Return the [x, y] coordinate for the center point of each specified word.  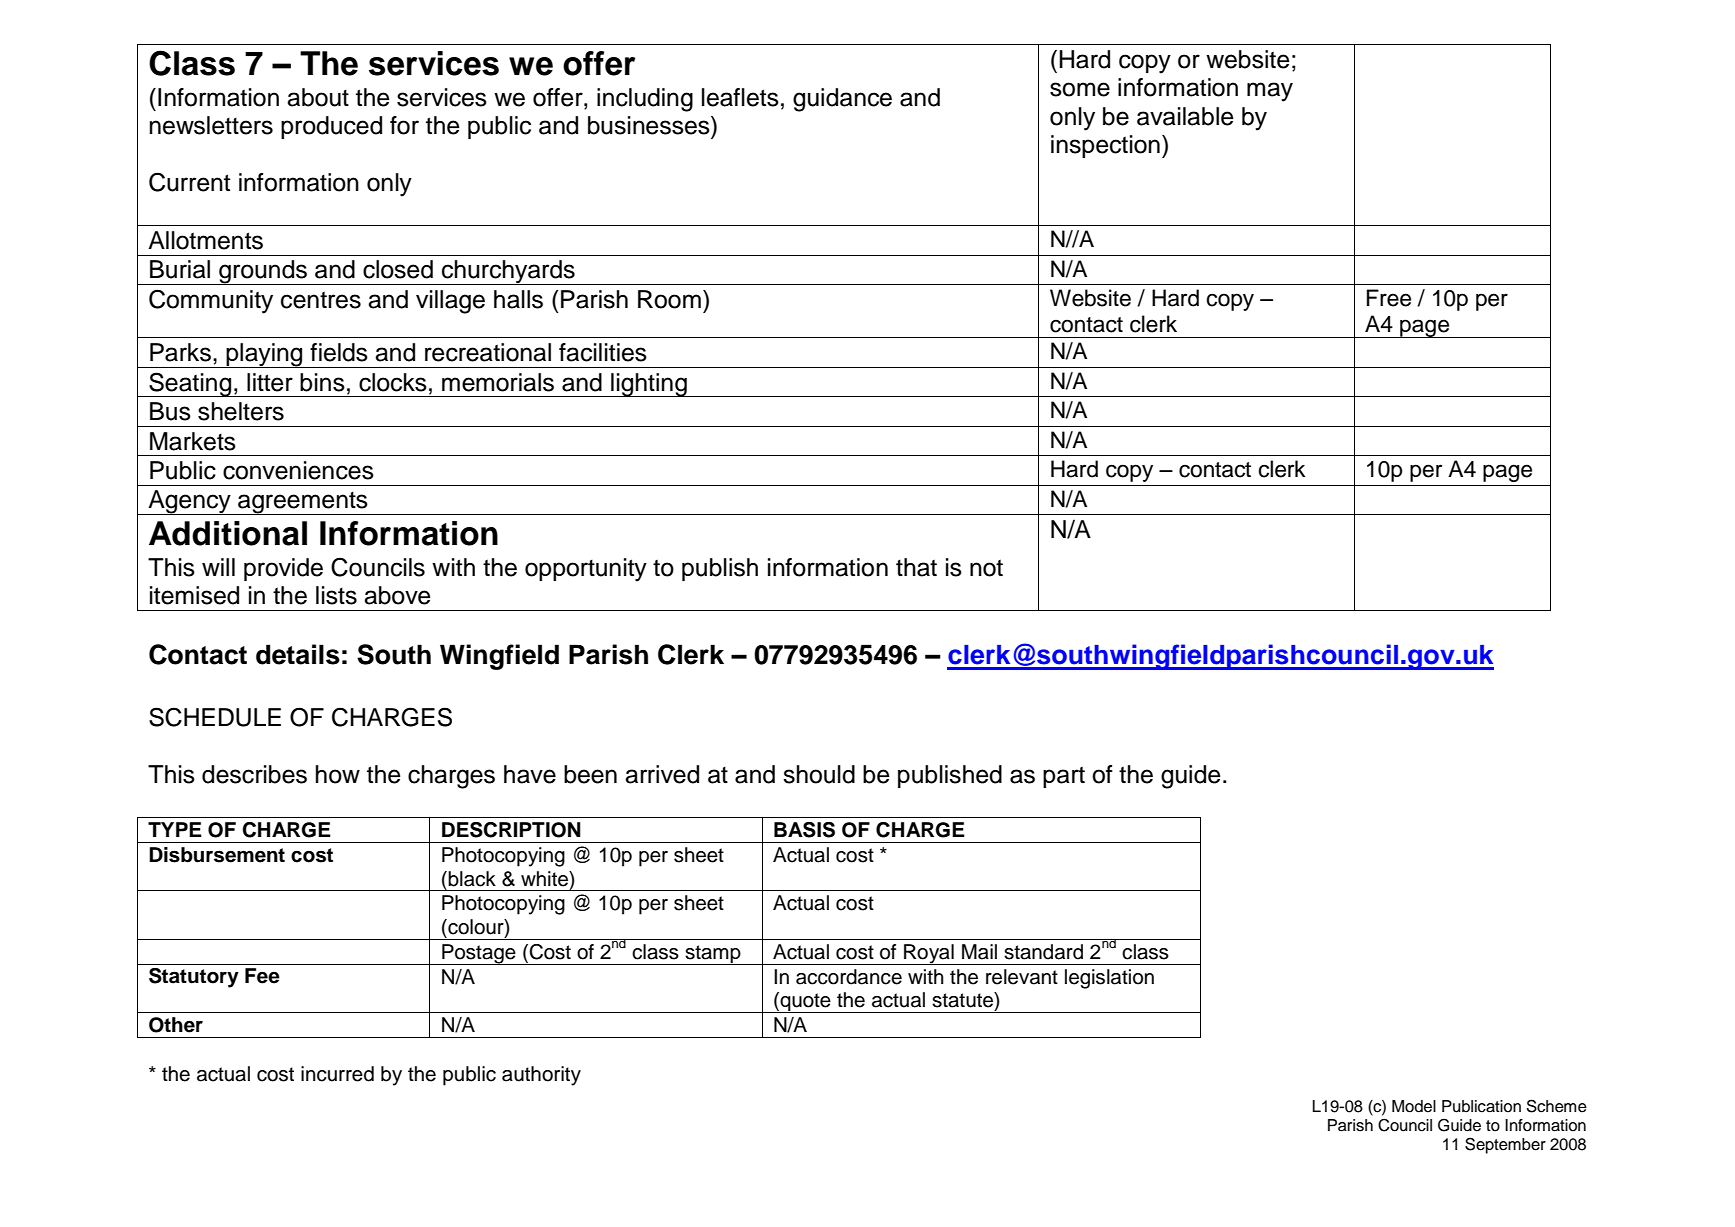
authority [541, 1076]
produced [331, 127]
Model [1414, 1106]
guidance [842, 100]
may [1270, 92]
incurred [337, 1074]
